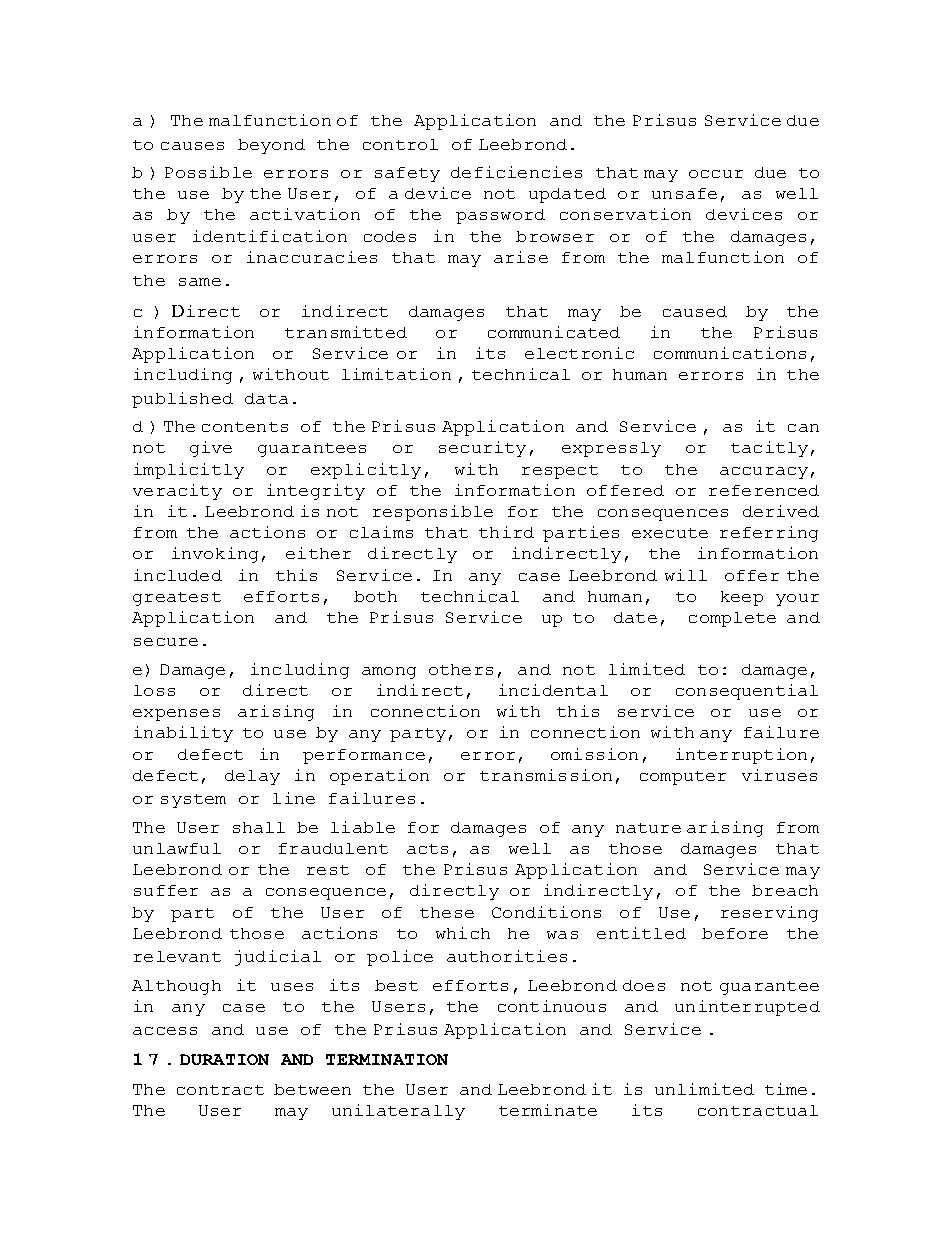 This screenshot has width=952, height=1233. I want to click on DURATION, so click(224, 1059).
